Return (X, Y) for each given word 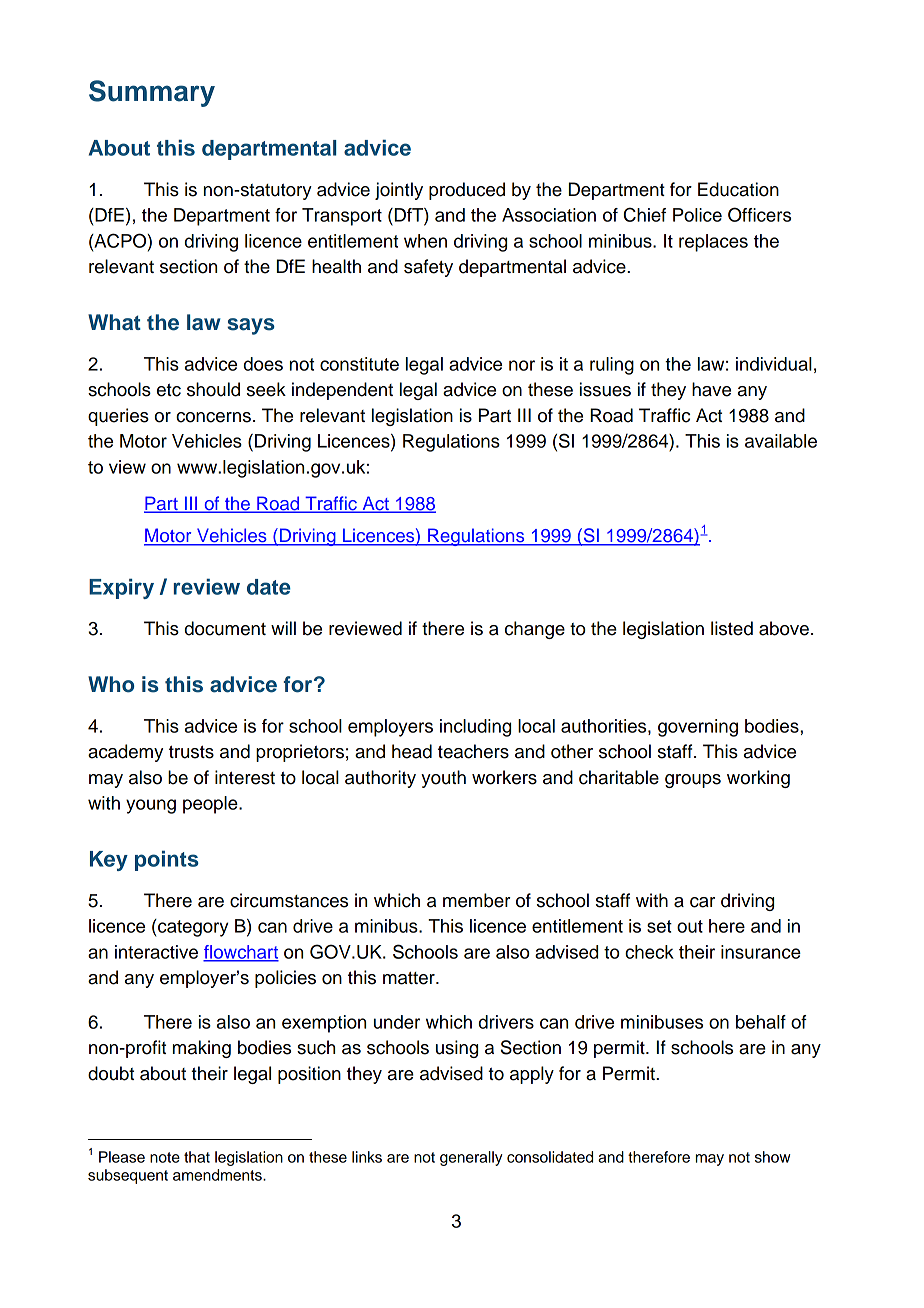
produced (467, 191)
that (197, 1157)
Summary (152, 93)
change (535, 630)
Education (738, 189)
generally (471, 1158)
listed (732, 628)
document (225, 628)
